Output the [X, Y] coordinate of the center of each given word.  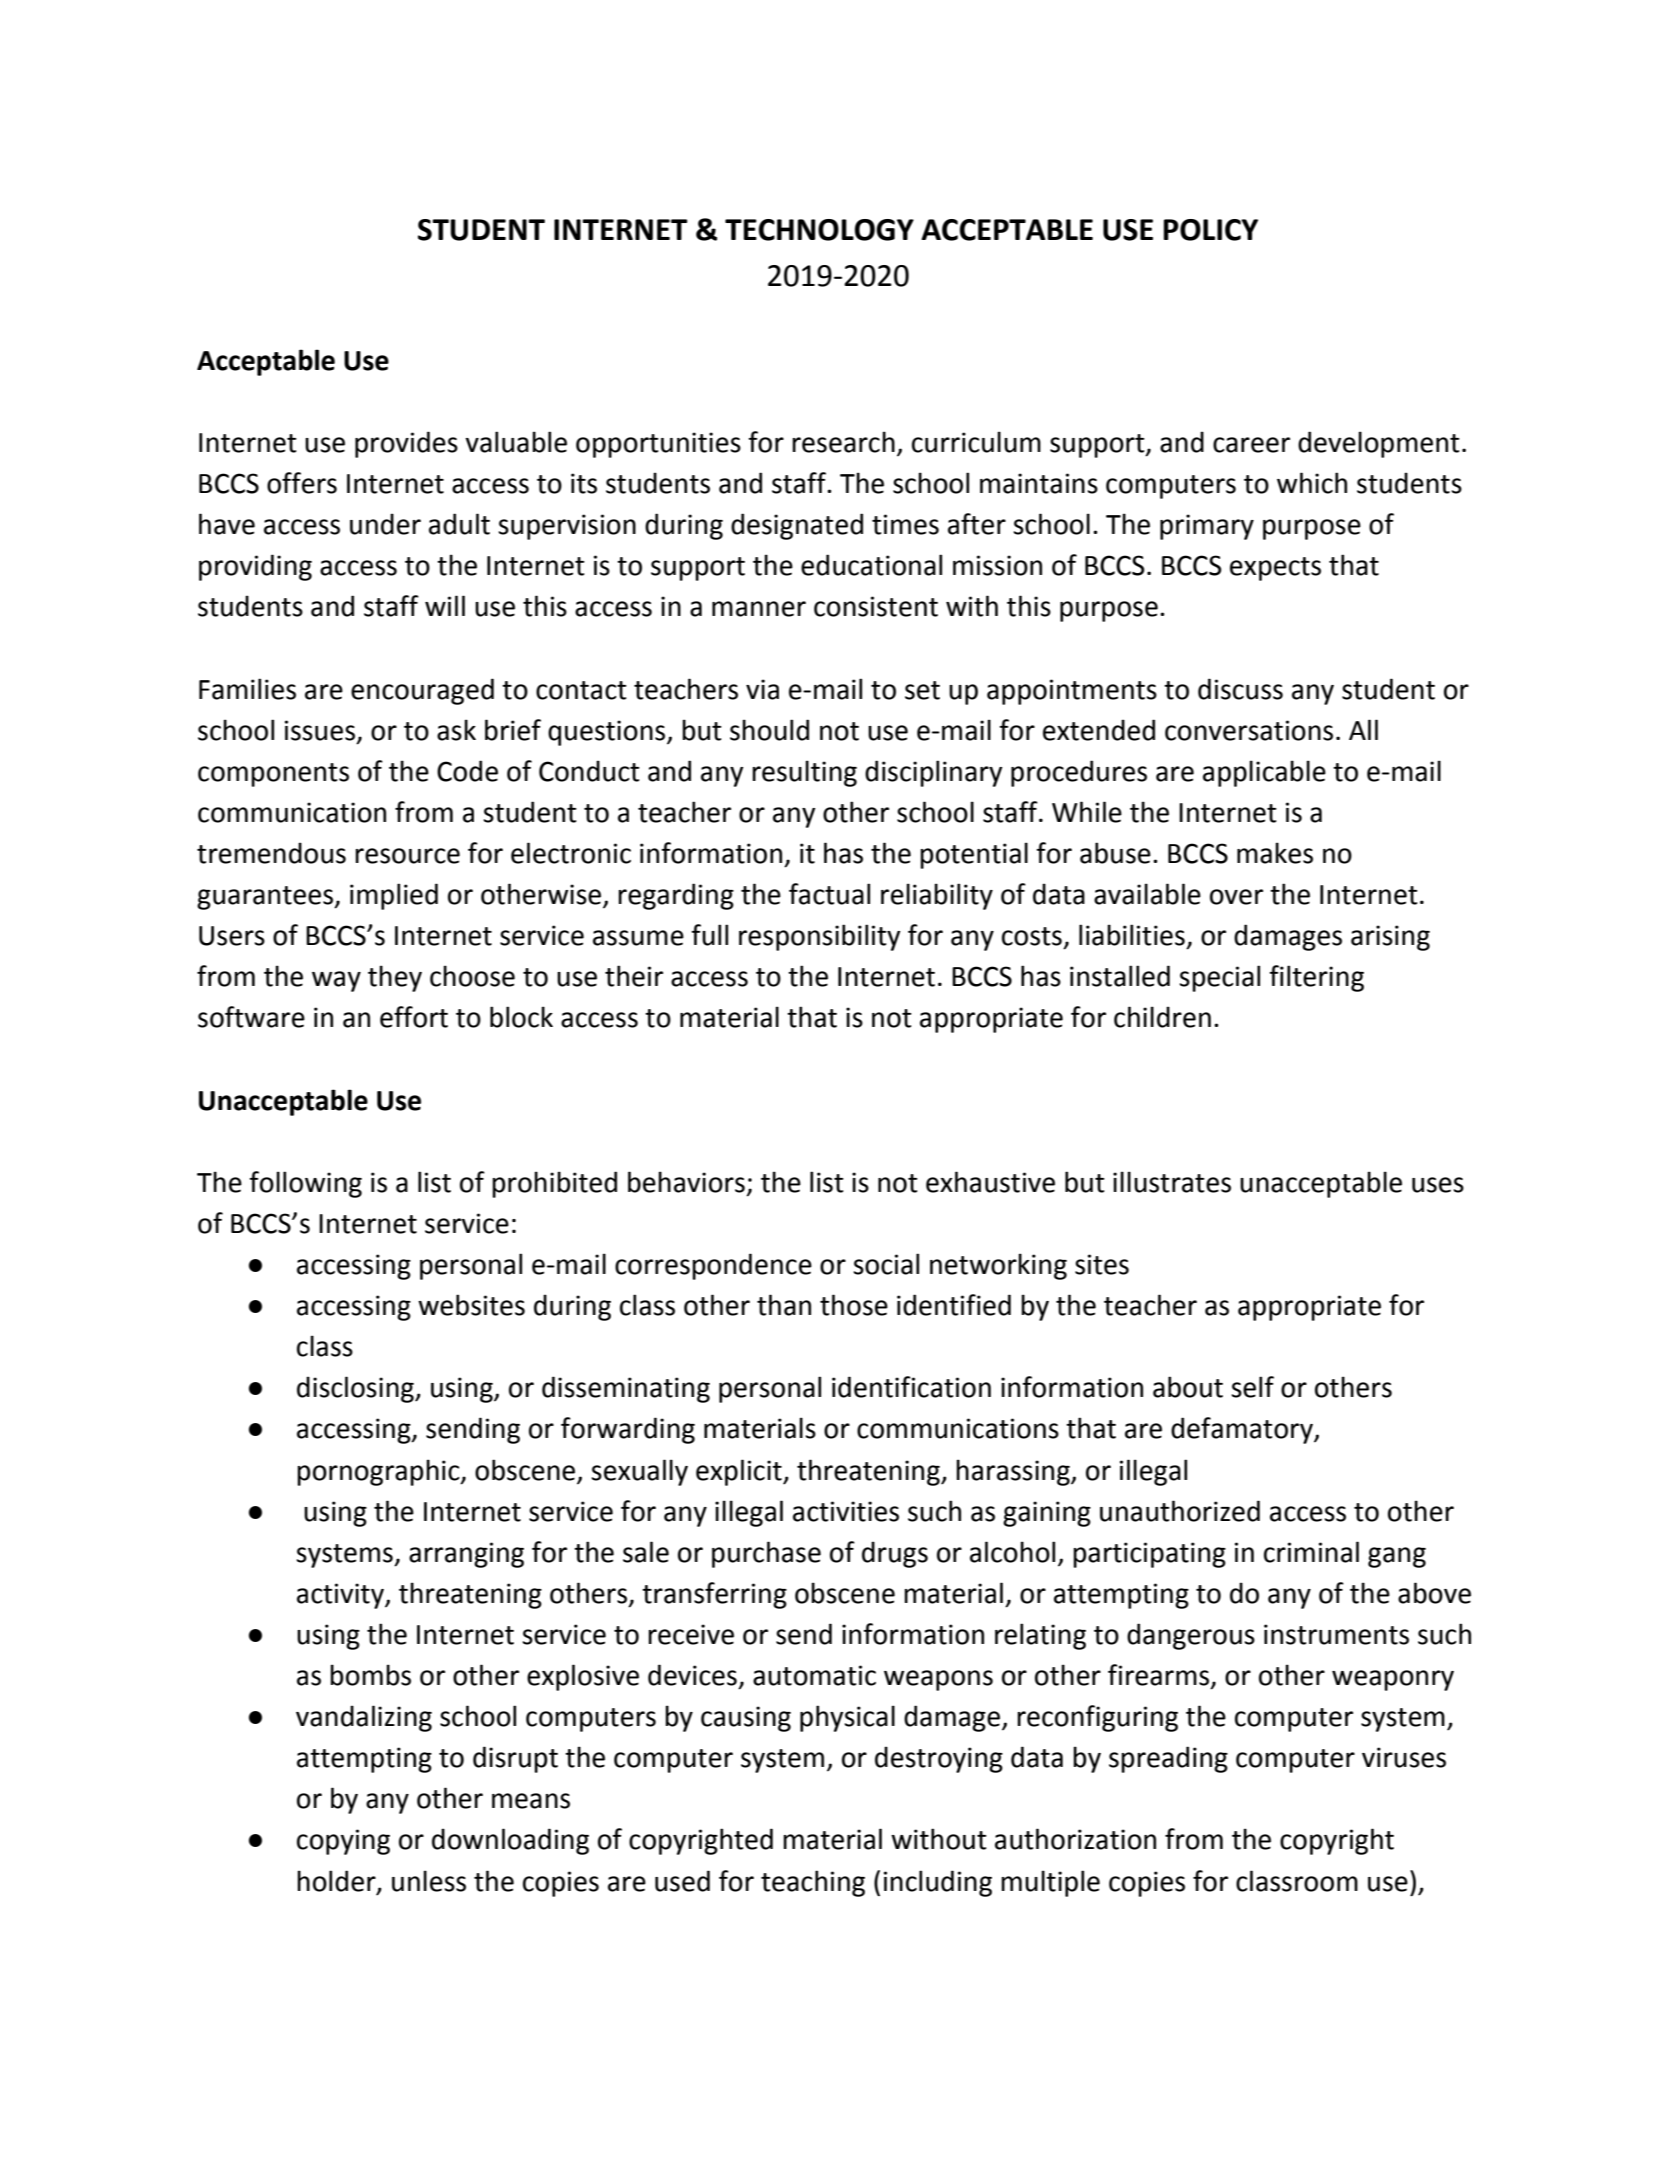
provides [406, 444]
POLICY [1210, 230]
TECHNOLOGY [819, 230]
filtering [1316, 978]
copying [343, 1842]
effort [414, 1017]
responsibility [819, 937]
